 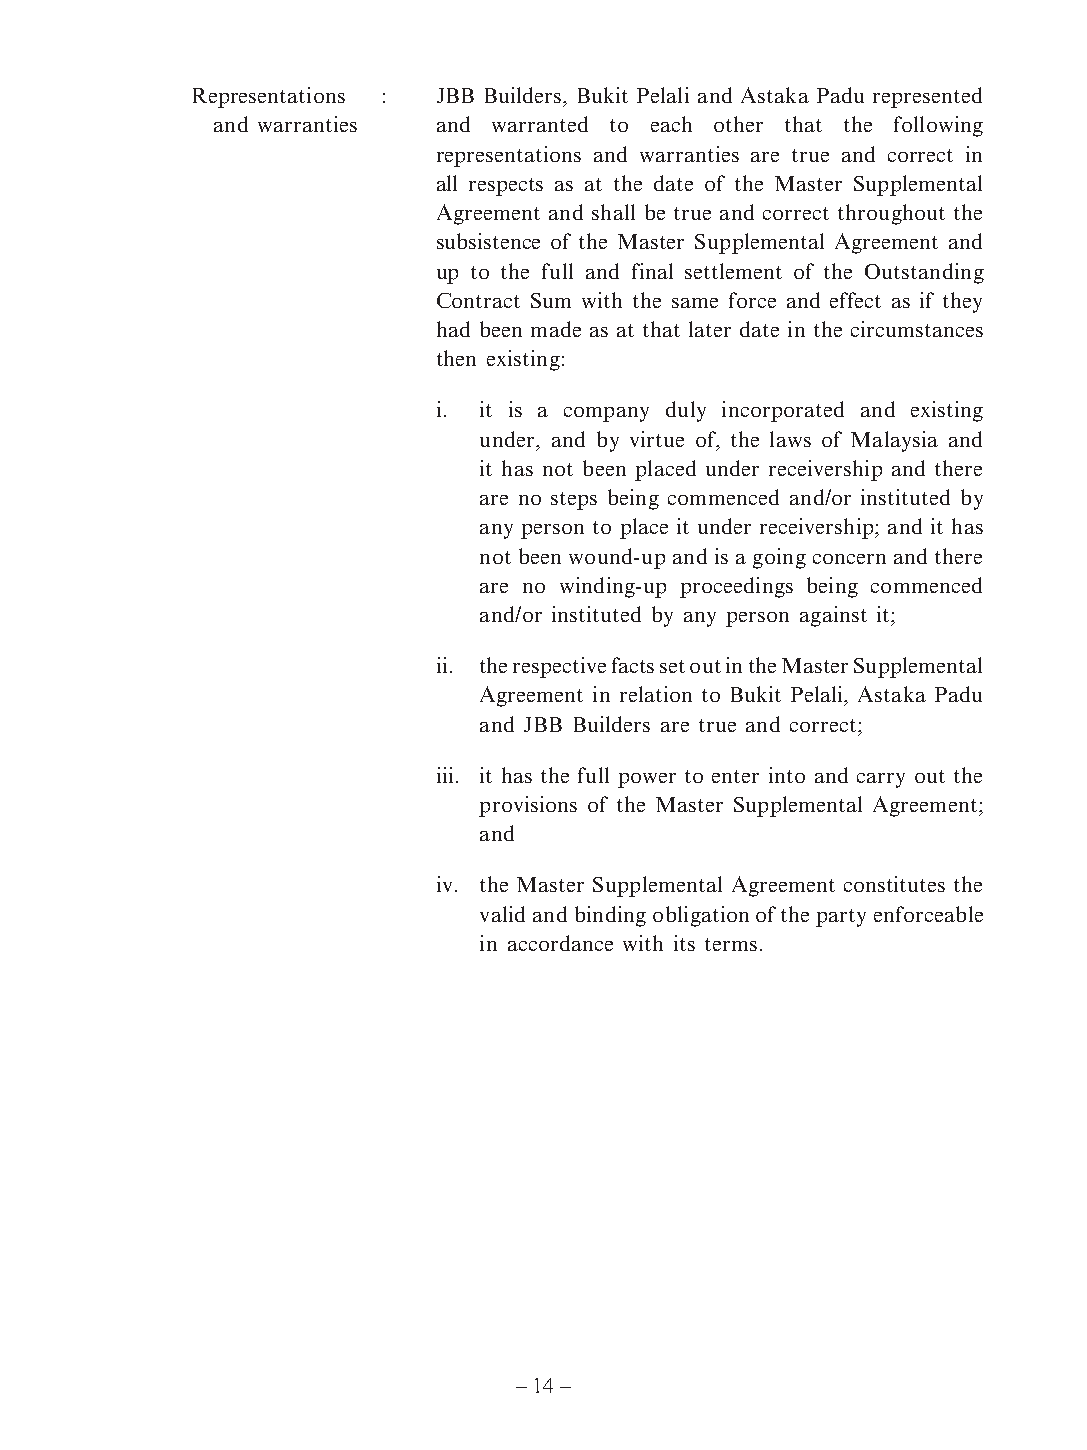 What do you see at coordinates (502, 914) in the screenshot?
I see `valid` at bounding box center [502, 914].
